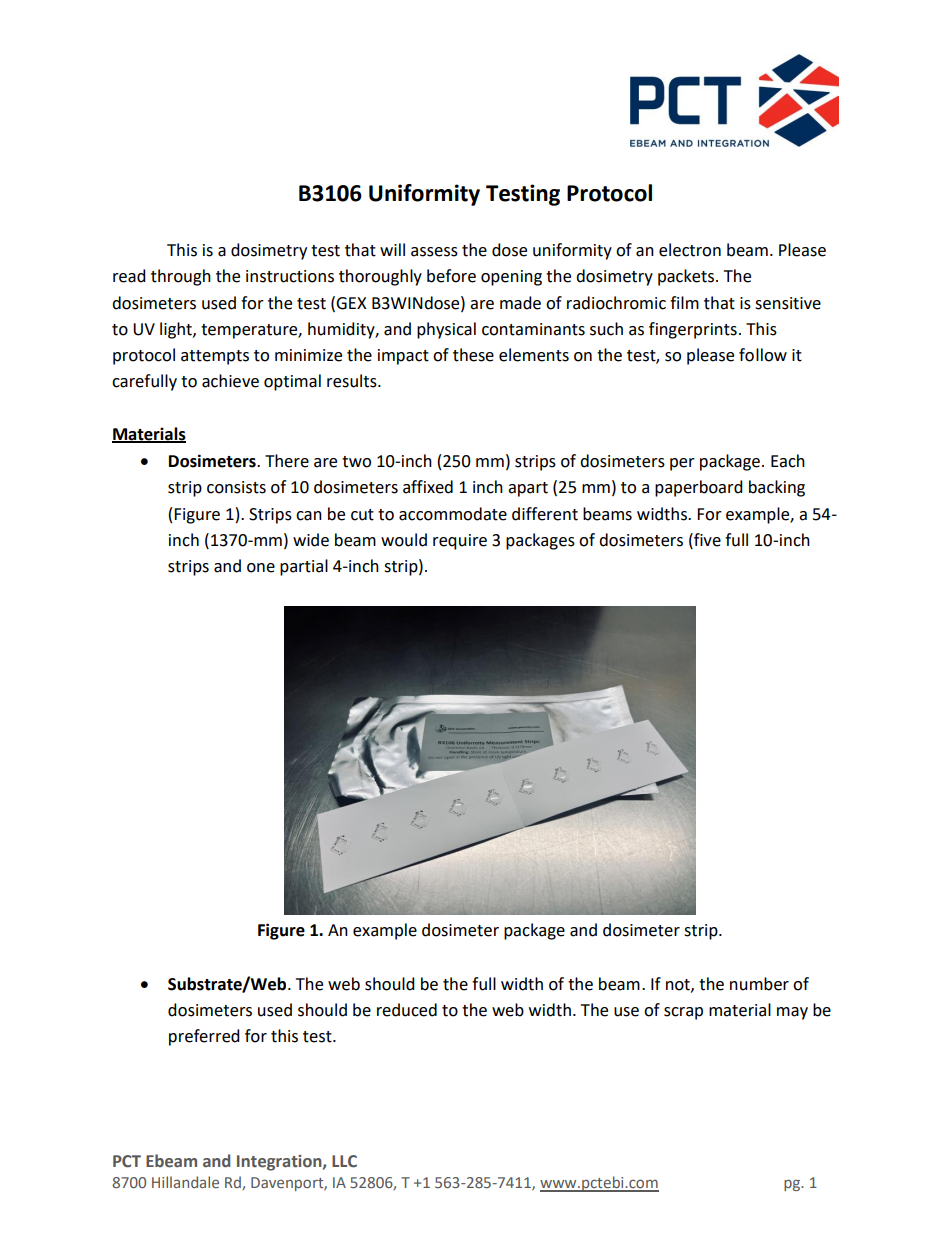  I want to click on packets, so click(687, 277).
